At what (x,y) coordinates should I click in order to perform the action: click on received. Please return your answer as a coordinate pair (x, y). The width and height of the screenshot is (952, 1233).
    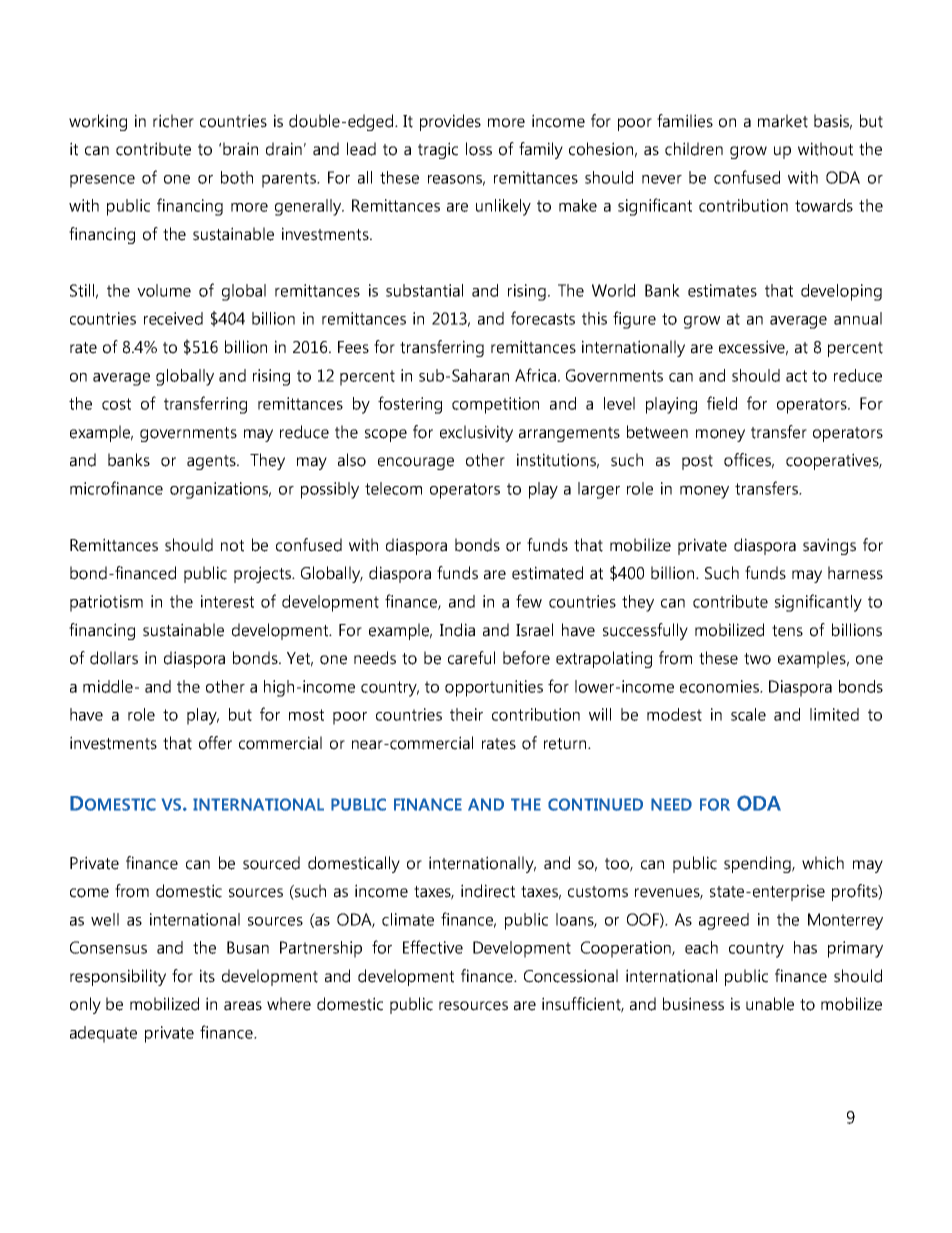
    Looking at the image, I should click on (173, 318).
